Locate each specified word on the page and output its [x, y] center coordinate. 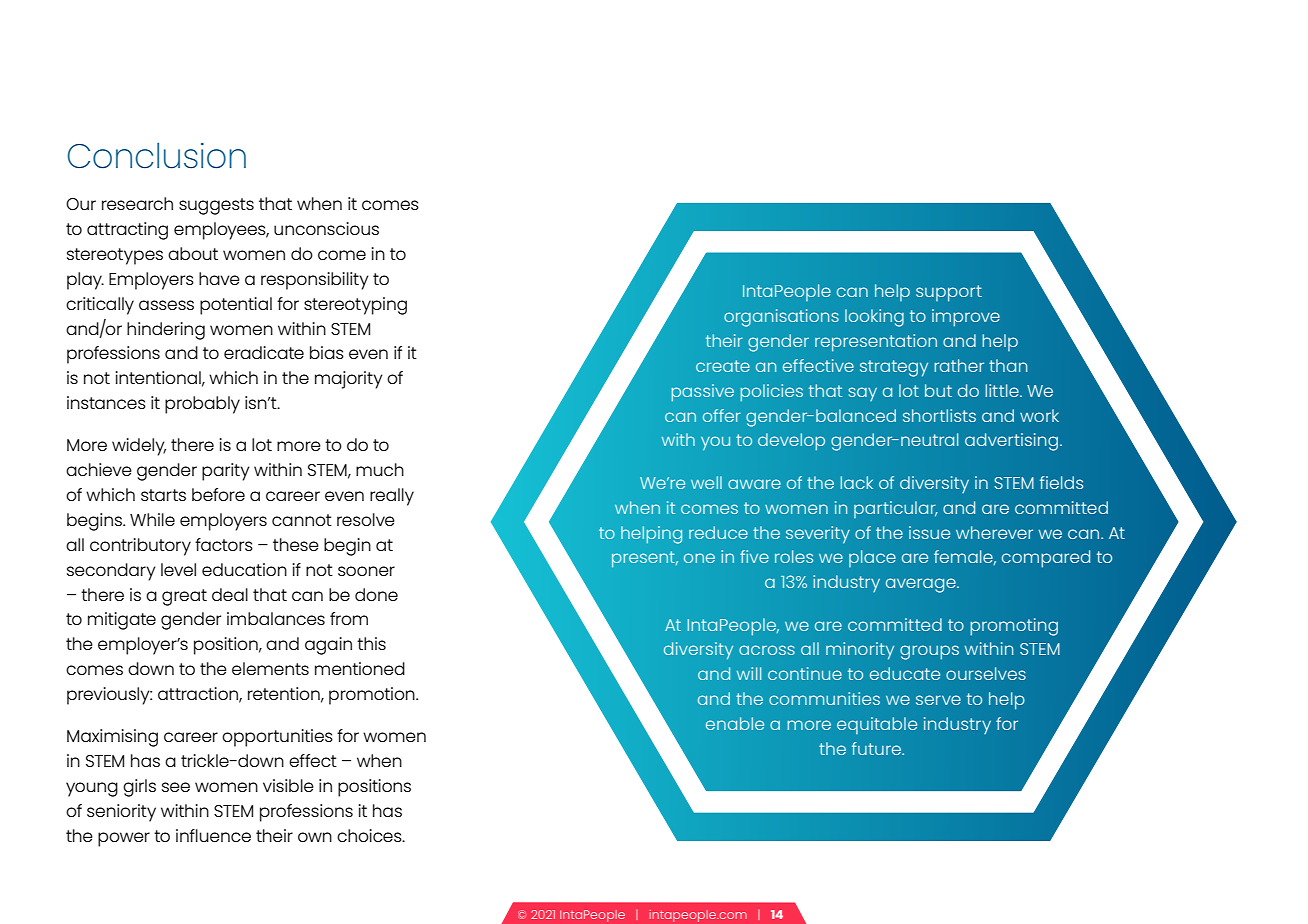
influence [213, 835]
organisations [781, 318]
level [178, 569]
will [749, 673]
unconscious [326, 228]
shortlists [939, 415]
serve [938, 700]
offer [721, 415]
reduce [718, 532]
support [949, 293]
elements [270, 668]
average [922, 585]
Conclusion [157, 156]
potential [236, 306]
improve [966, 318]
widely [139, 447]
